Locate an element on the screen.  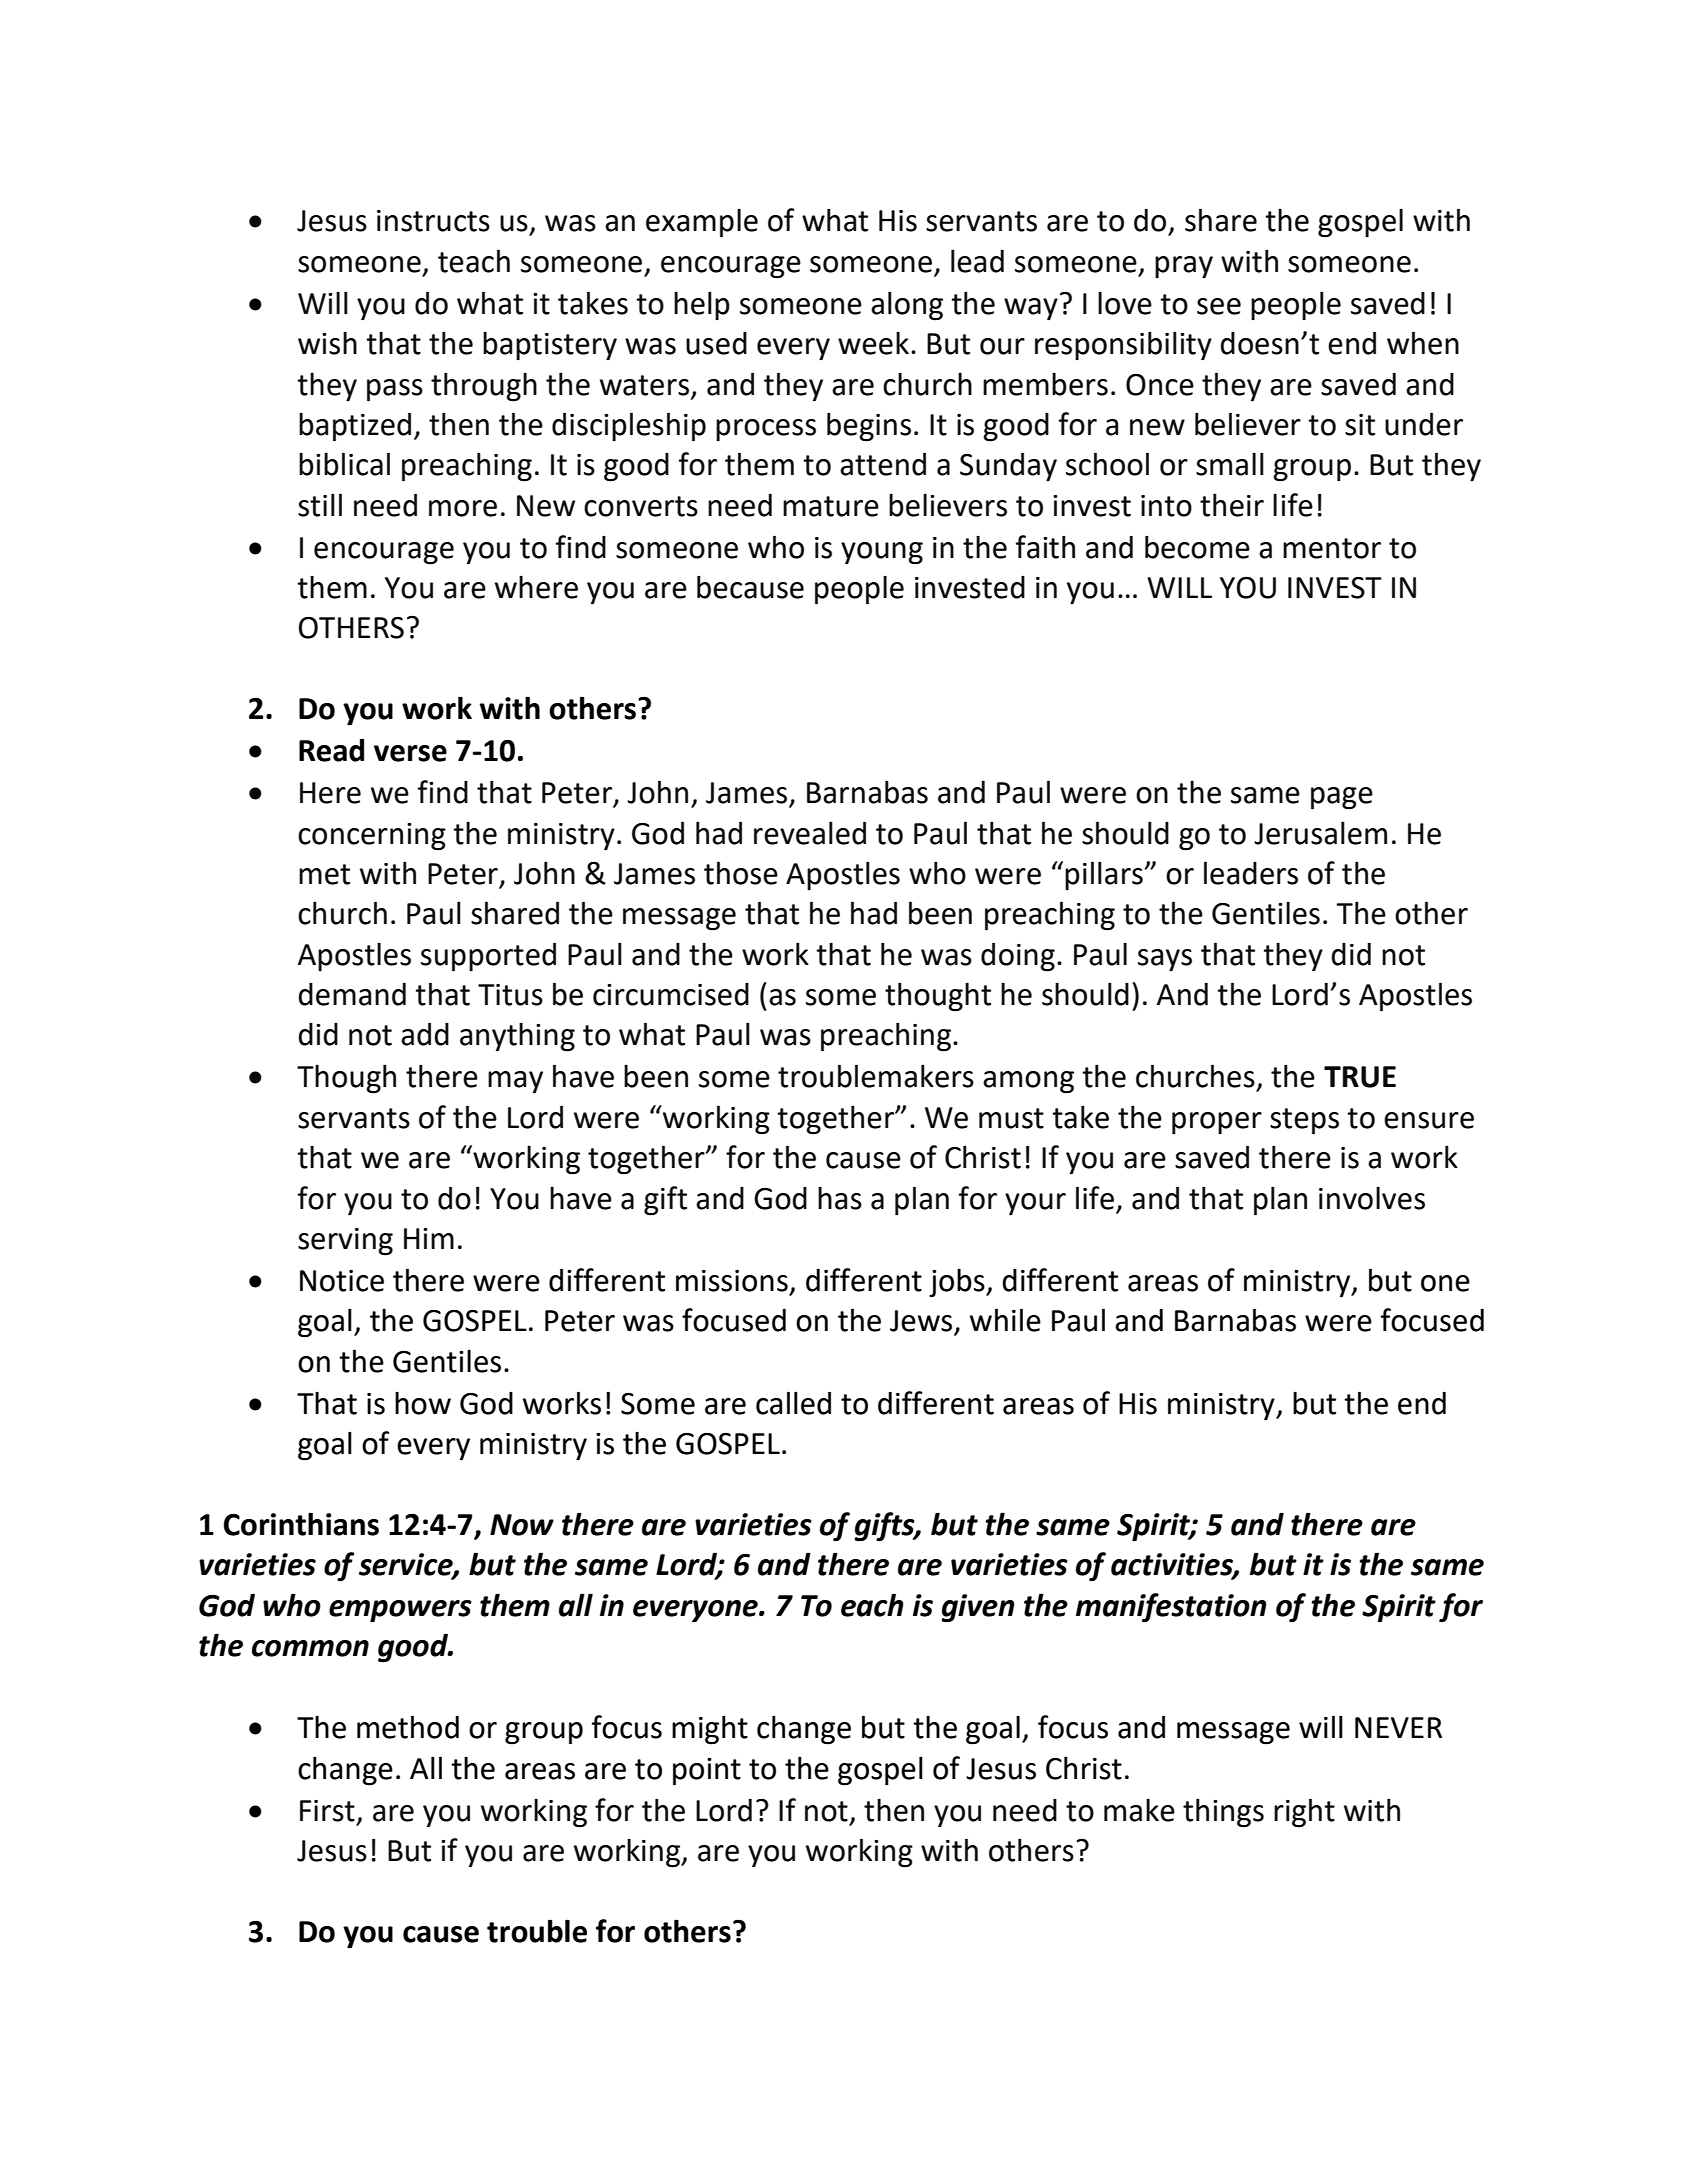
instructs is located at coordinates (433, 221).
